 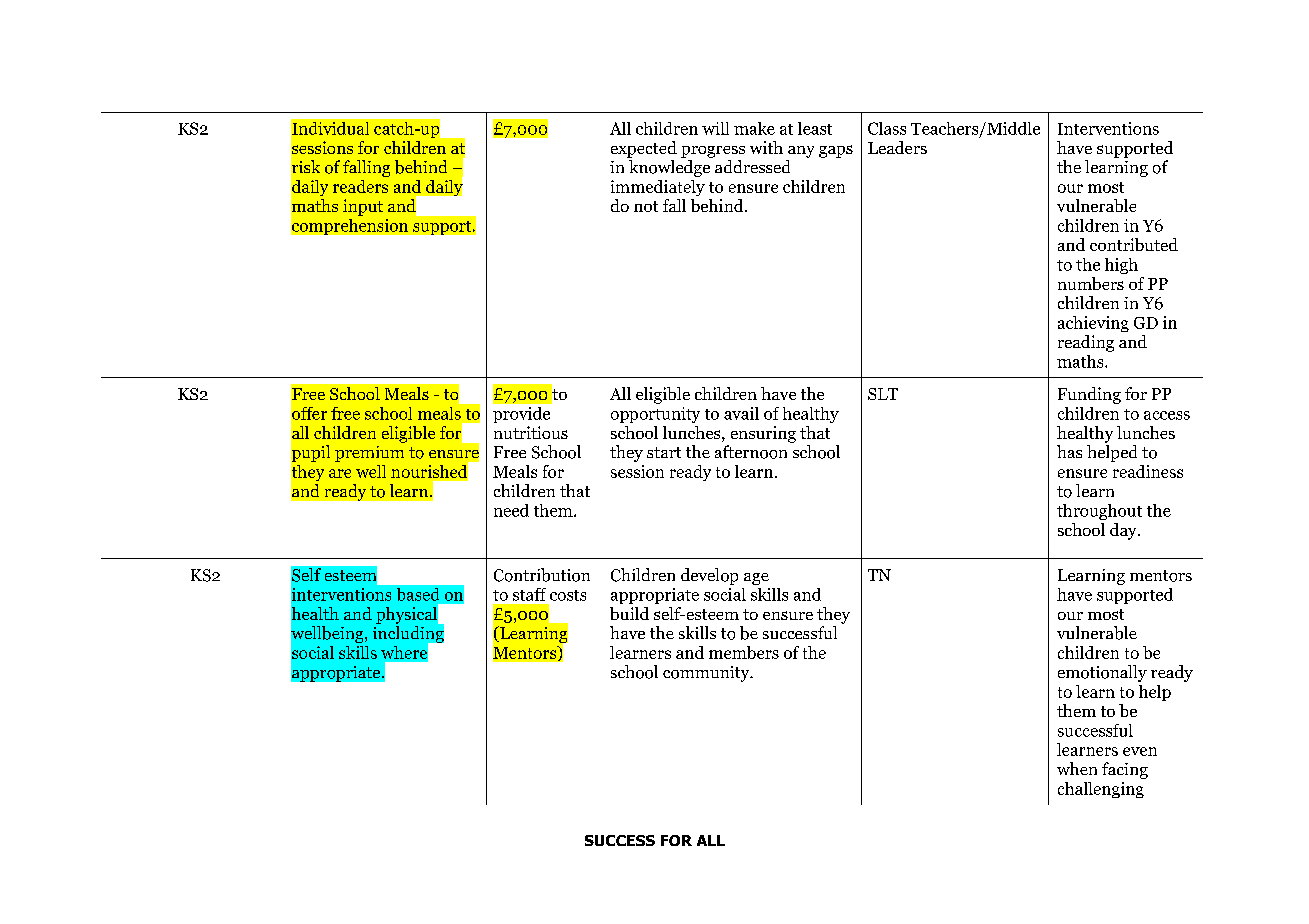 What do you see at coordinates (897, 147) in the page?
I see `Leaders` at bounding box center [897, 147].
